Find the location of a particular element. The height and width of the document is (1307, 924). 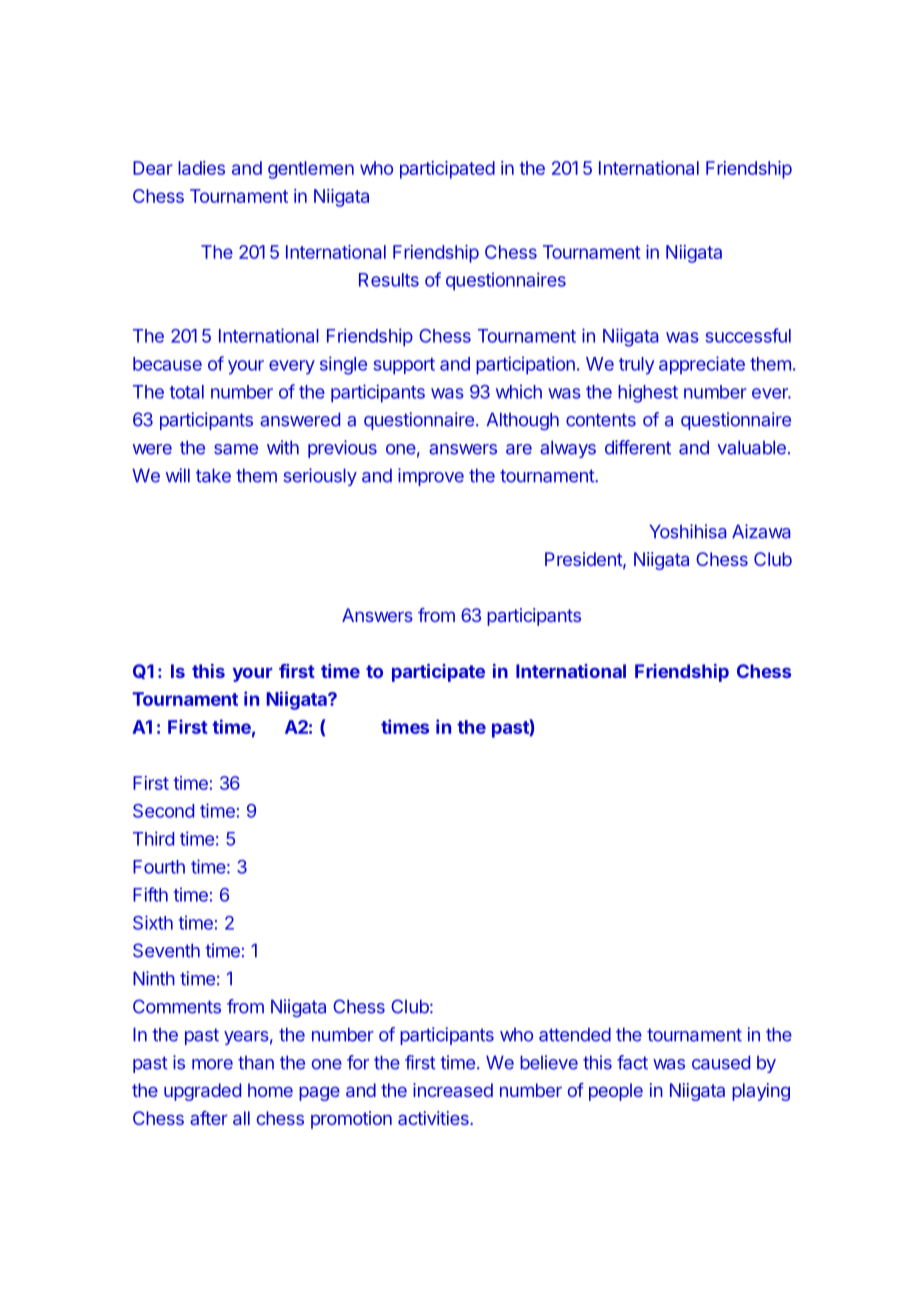

Results is located at coordinates (389, 280).
